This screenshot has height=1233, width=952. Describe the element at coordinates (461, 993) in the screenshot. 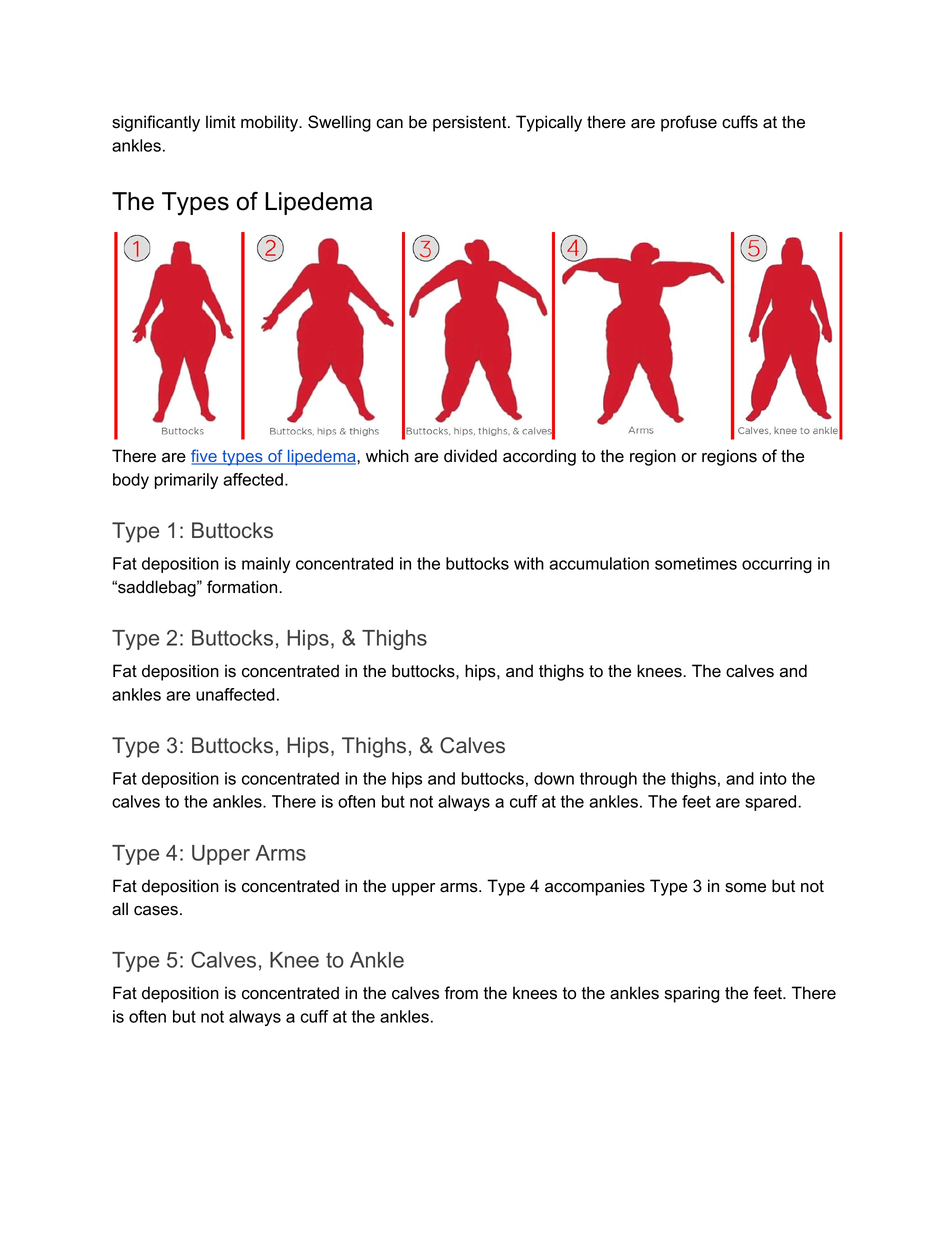

I see `from` at that location.
